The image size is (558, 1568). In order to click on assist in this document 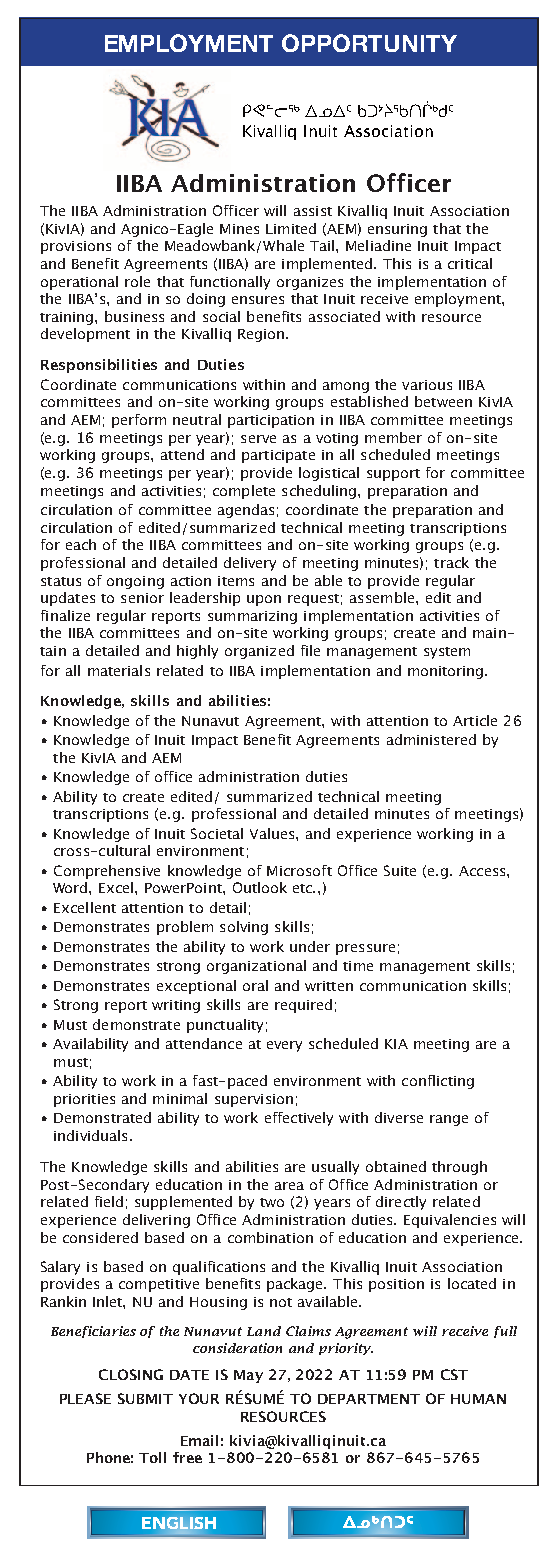, I will do `click(313, 211)`.
